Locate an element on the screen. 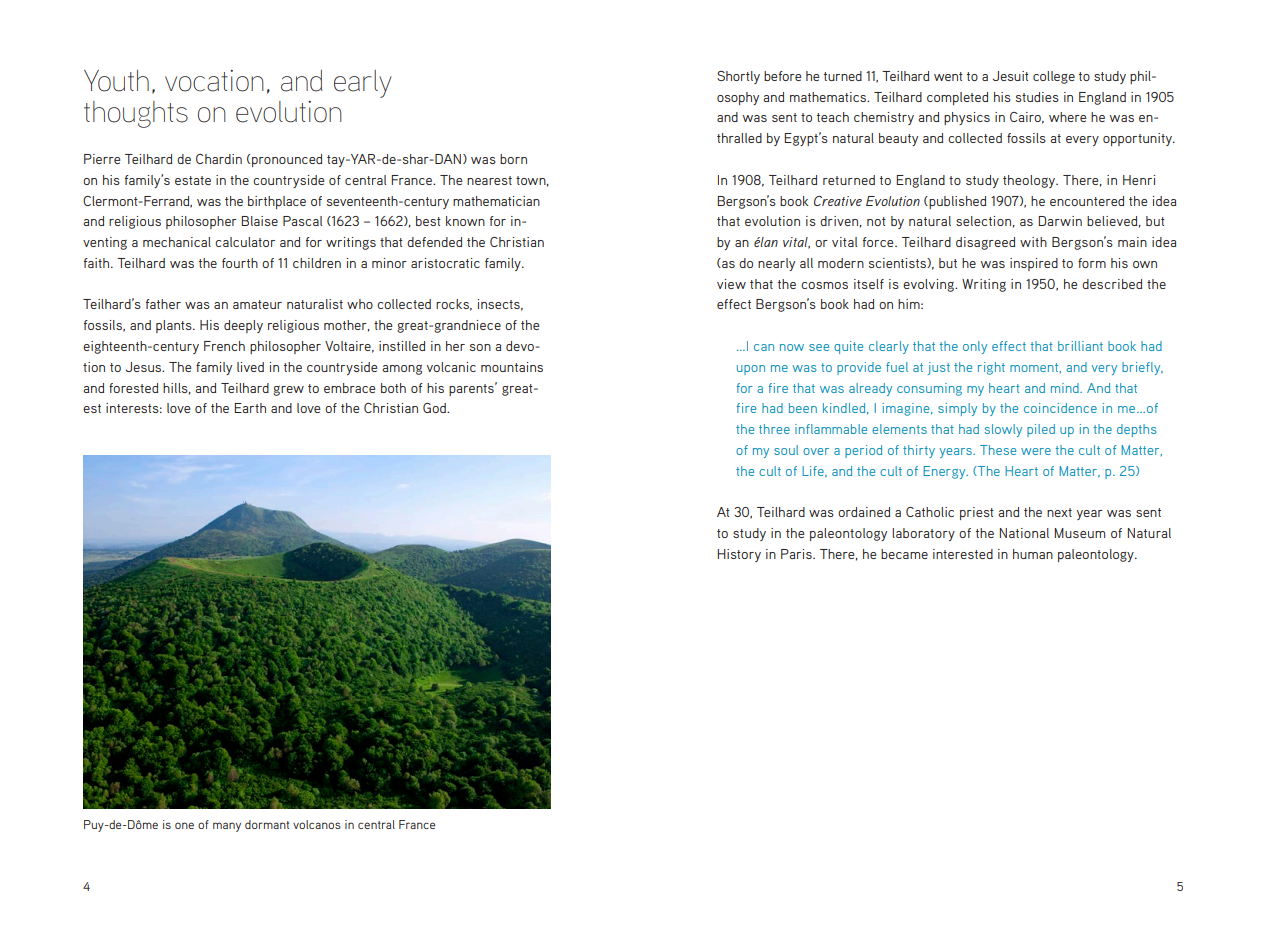  human is located at coordinates (1033, 554).
